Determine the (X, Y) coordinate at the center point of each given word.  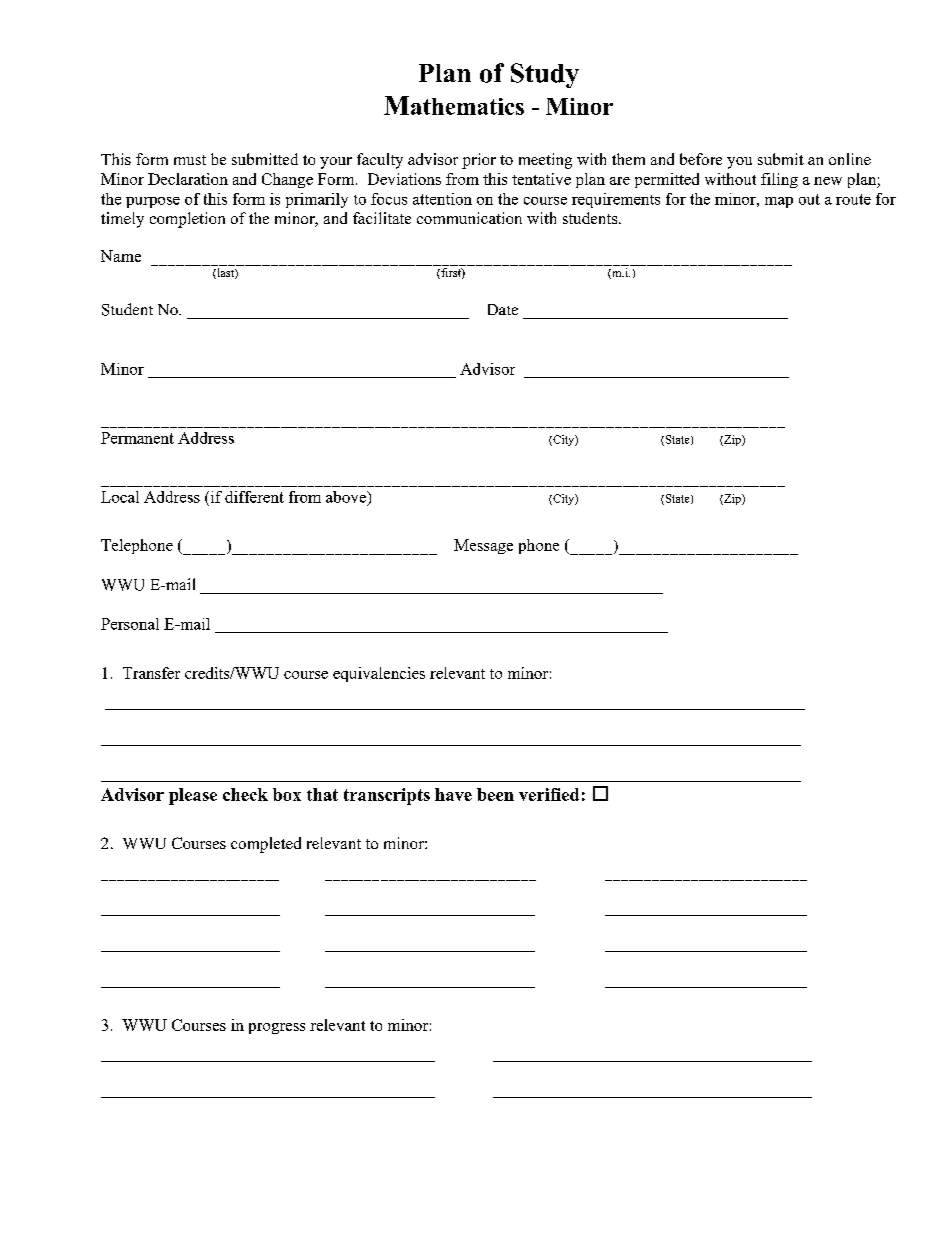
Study (545, 75)
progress (277, 1028)
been (495, 794)
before (701, 159)
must (190, 160)
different (254, 497)
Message (483, 546)
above (347, 497)
